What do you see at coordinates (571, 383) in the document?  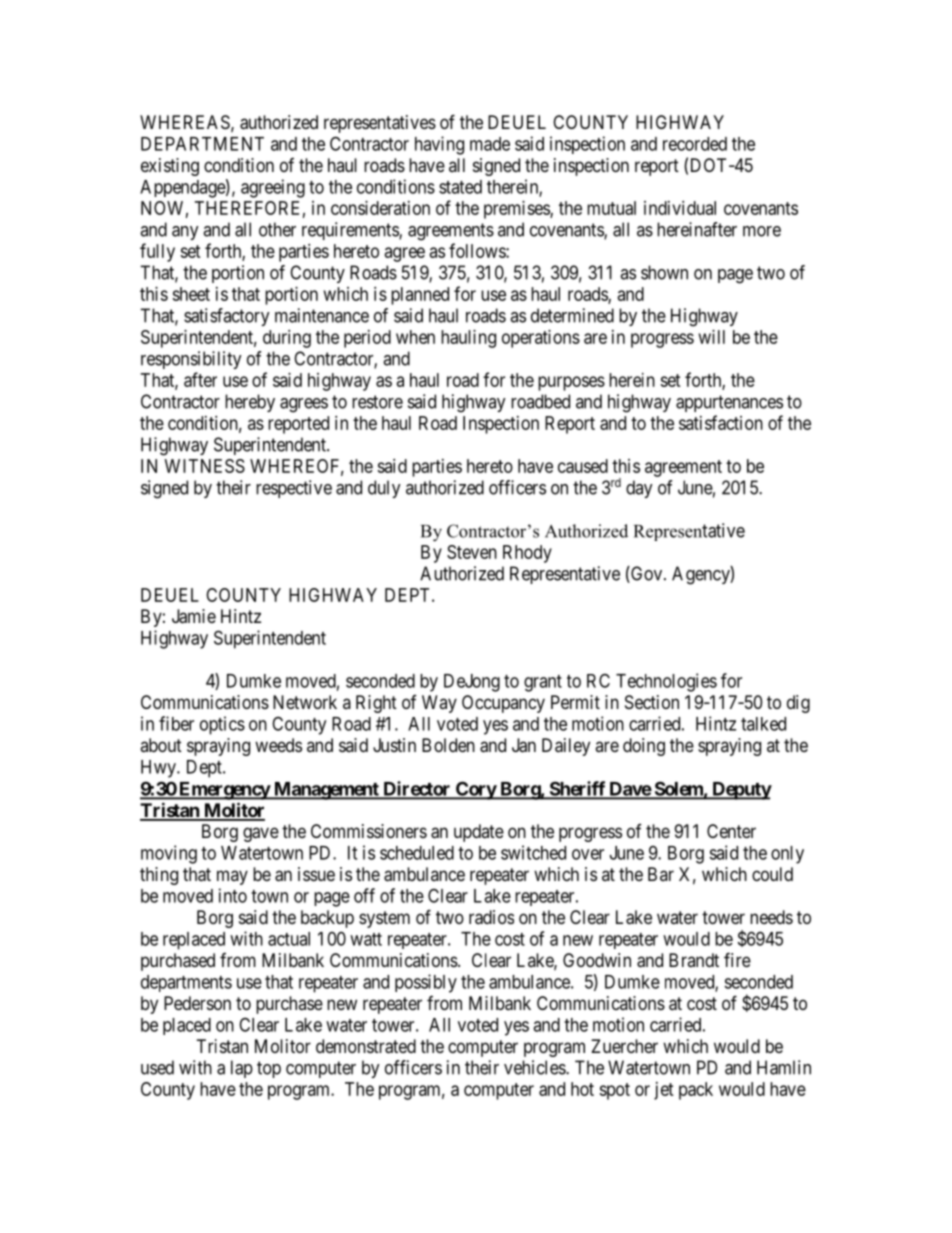 I see `purposes` at bounding box center [571, 383].
